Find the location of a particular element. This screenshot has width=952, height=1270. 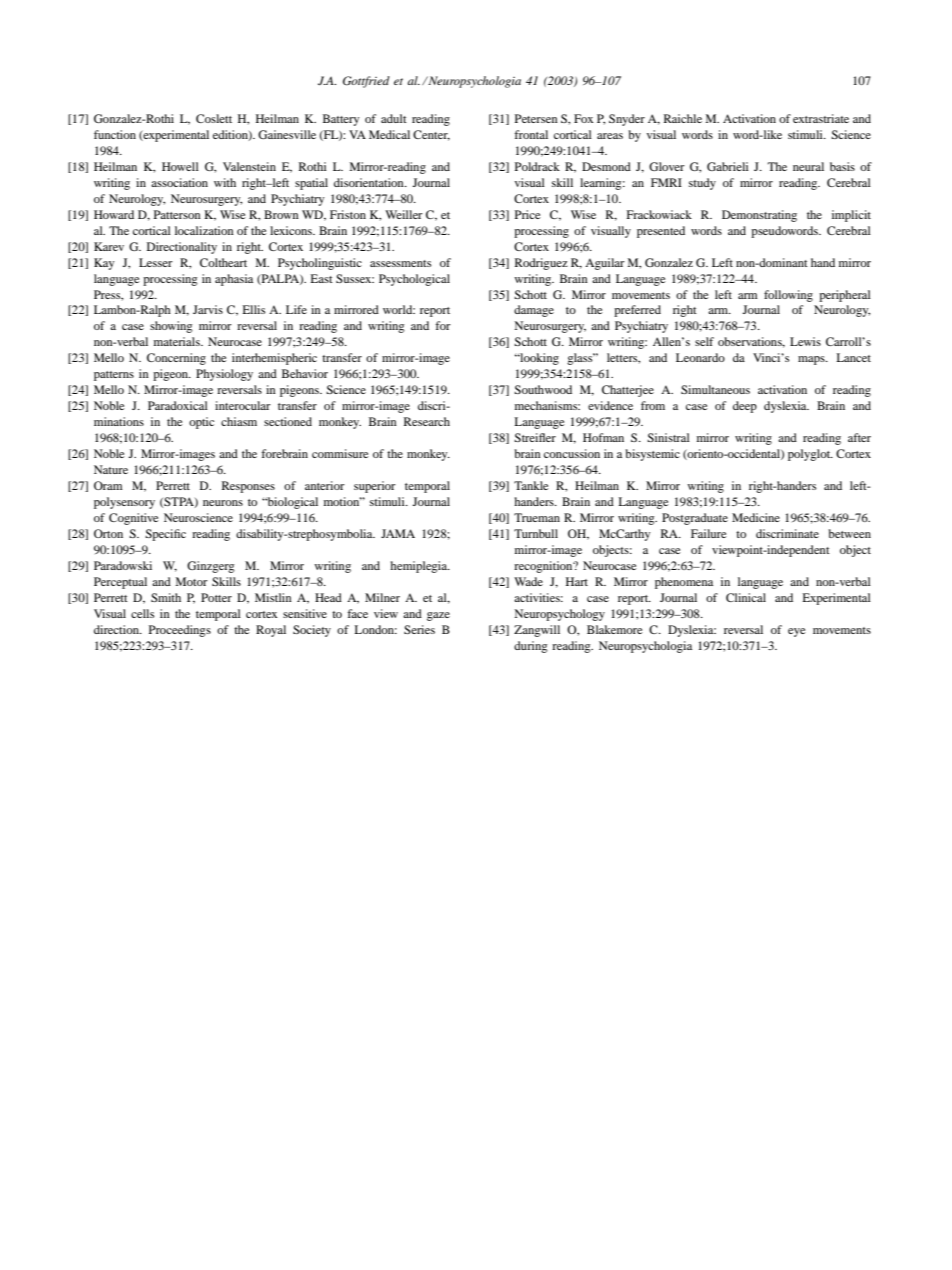

maps is located at coordinates (812, 360).
